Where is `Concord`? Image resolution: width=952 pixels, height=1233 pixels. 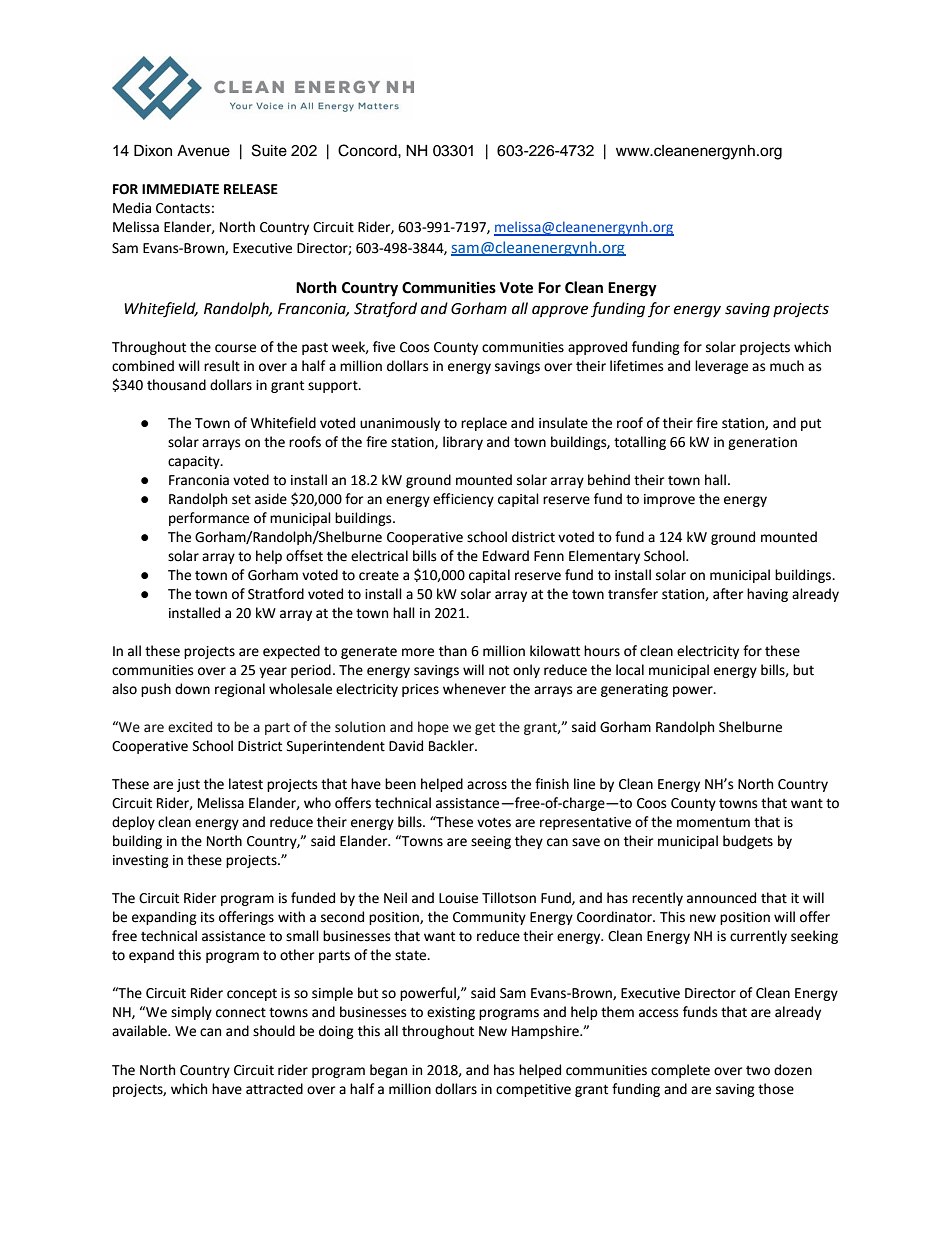 Concord is located at coordinates (368, 150).
